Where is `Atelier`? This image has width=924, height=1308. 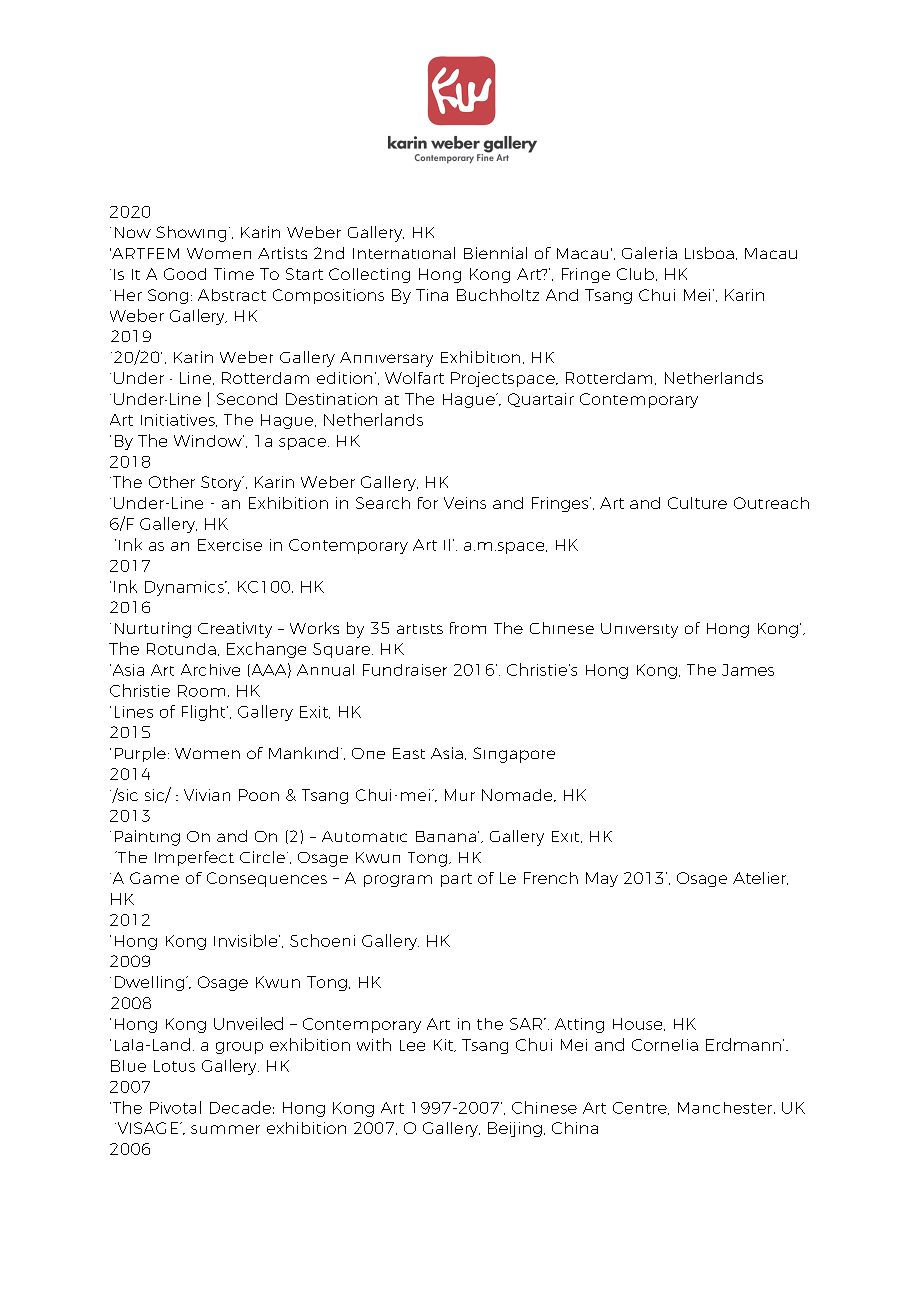 Atelier is located at coordinates (760, 878).
